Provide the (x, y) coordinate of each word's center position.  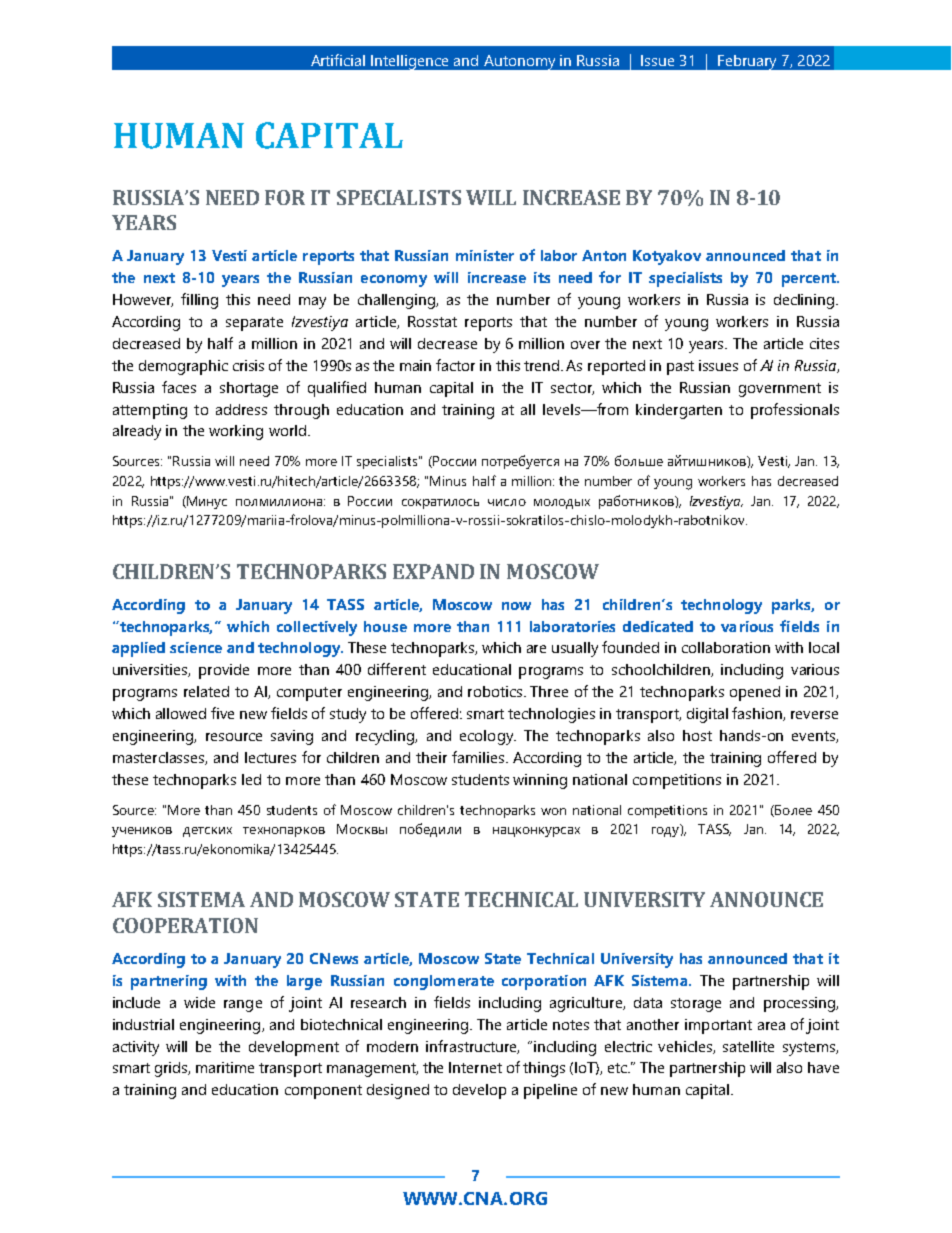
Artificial (338, 60)
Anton (604, 255)
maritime (225, 1067)
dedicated (658, 626)
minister (485, 255)
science (196, 647)
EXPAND (433, 571)
